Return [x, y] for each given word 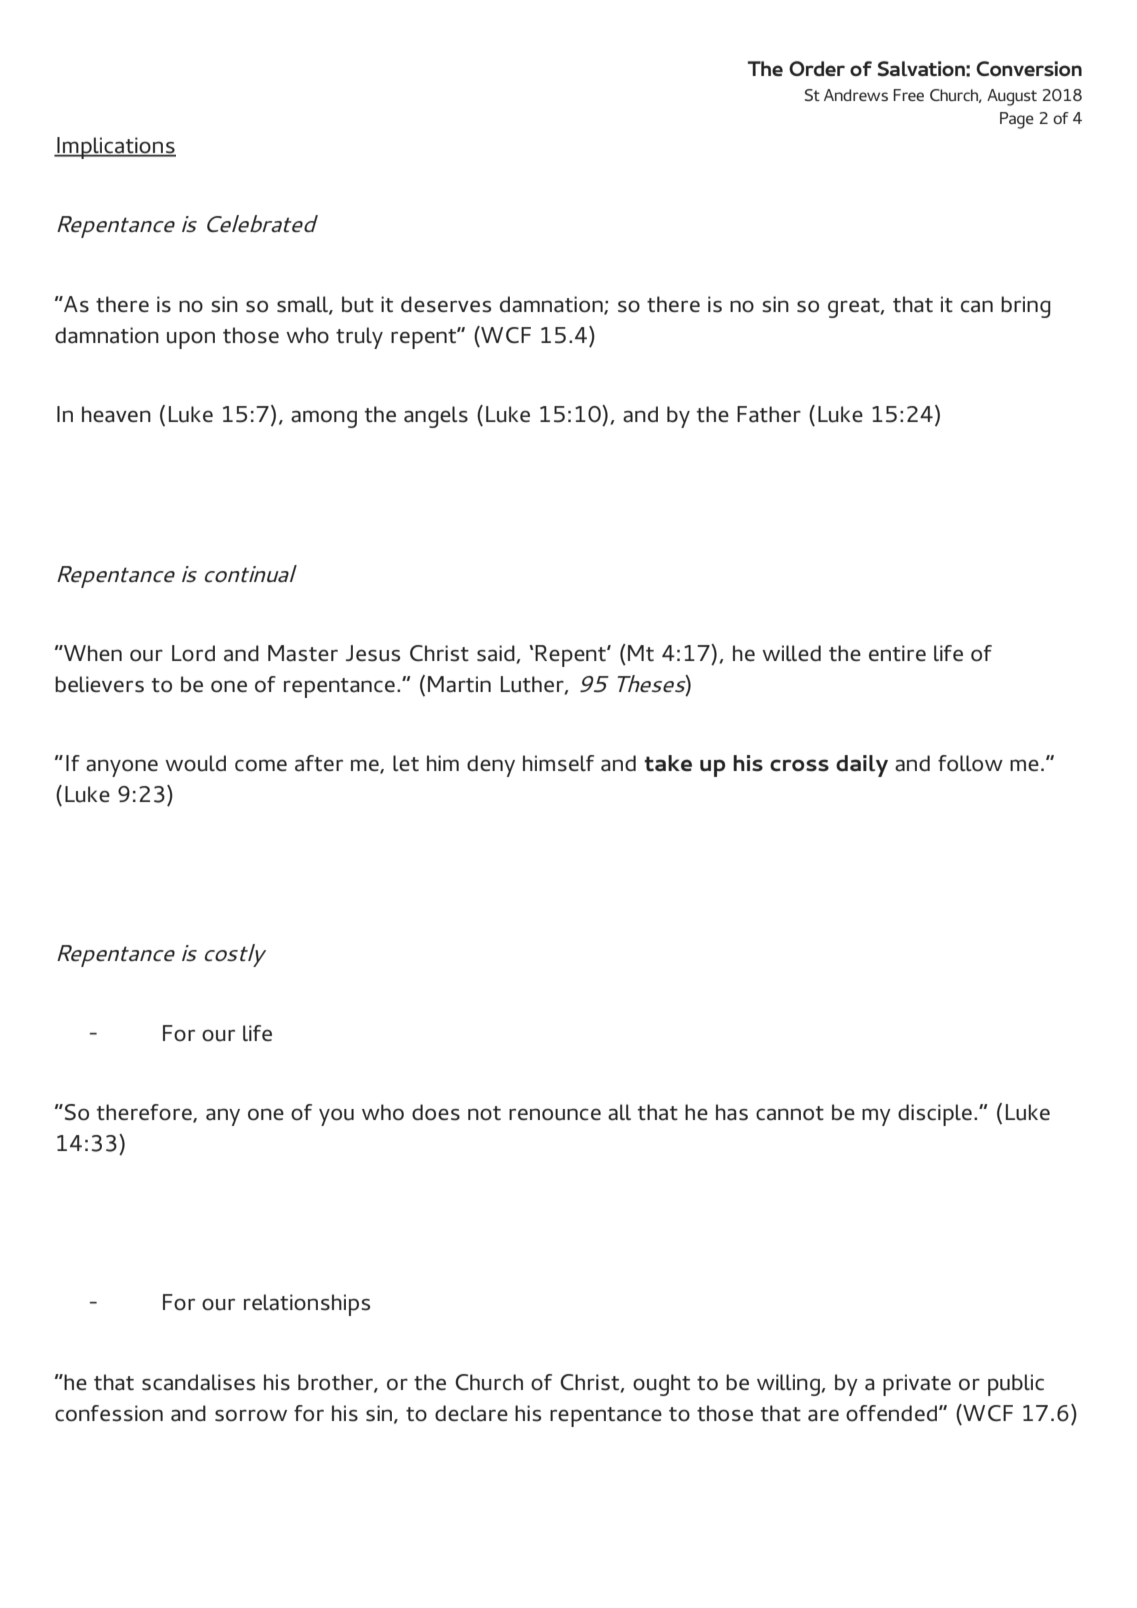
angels [436, 417]
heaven [116, 414]
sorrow [251, 1415]
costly [235, 955]
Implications [115, 148]
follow [970, 763]
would [195, 763]
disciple [935, 1115]
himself [558, 763]
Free [908, 95]
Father [769, 414]
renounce [555, 1114]
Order [817, 68]
